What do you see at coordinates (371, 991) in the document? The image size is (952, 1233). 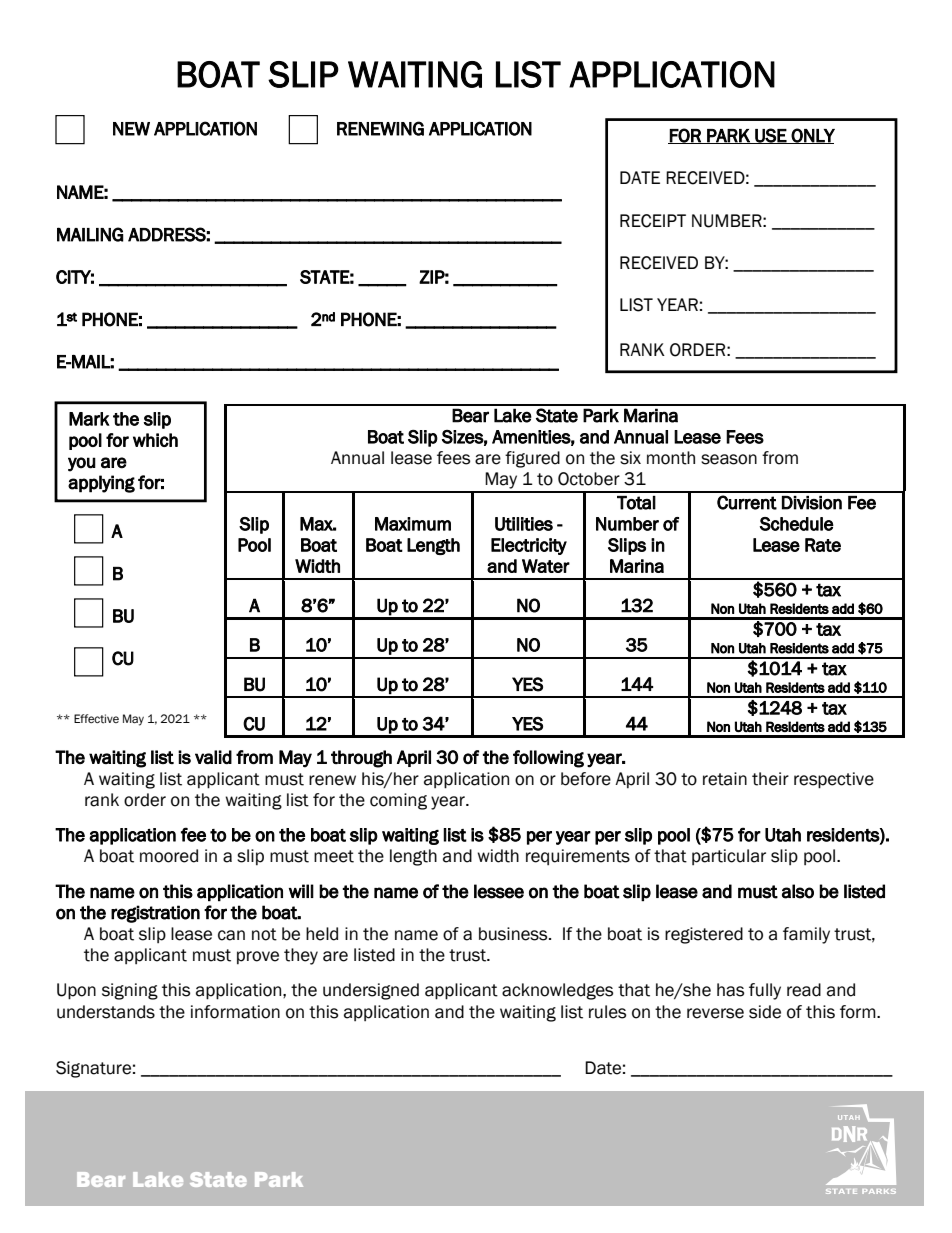 I see `undersigned` at bounding box center [371, 991].
